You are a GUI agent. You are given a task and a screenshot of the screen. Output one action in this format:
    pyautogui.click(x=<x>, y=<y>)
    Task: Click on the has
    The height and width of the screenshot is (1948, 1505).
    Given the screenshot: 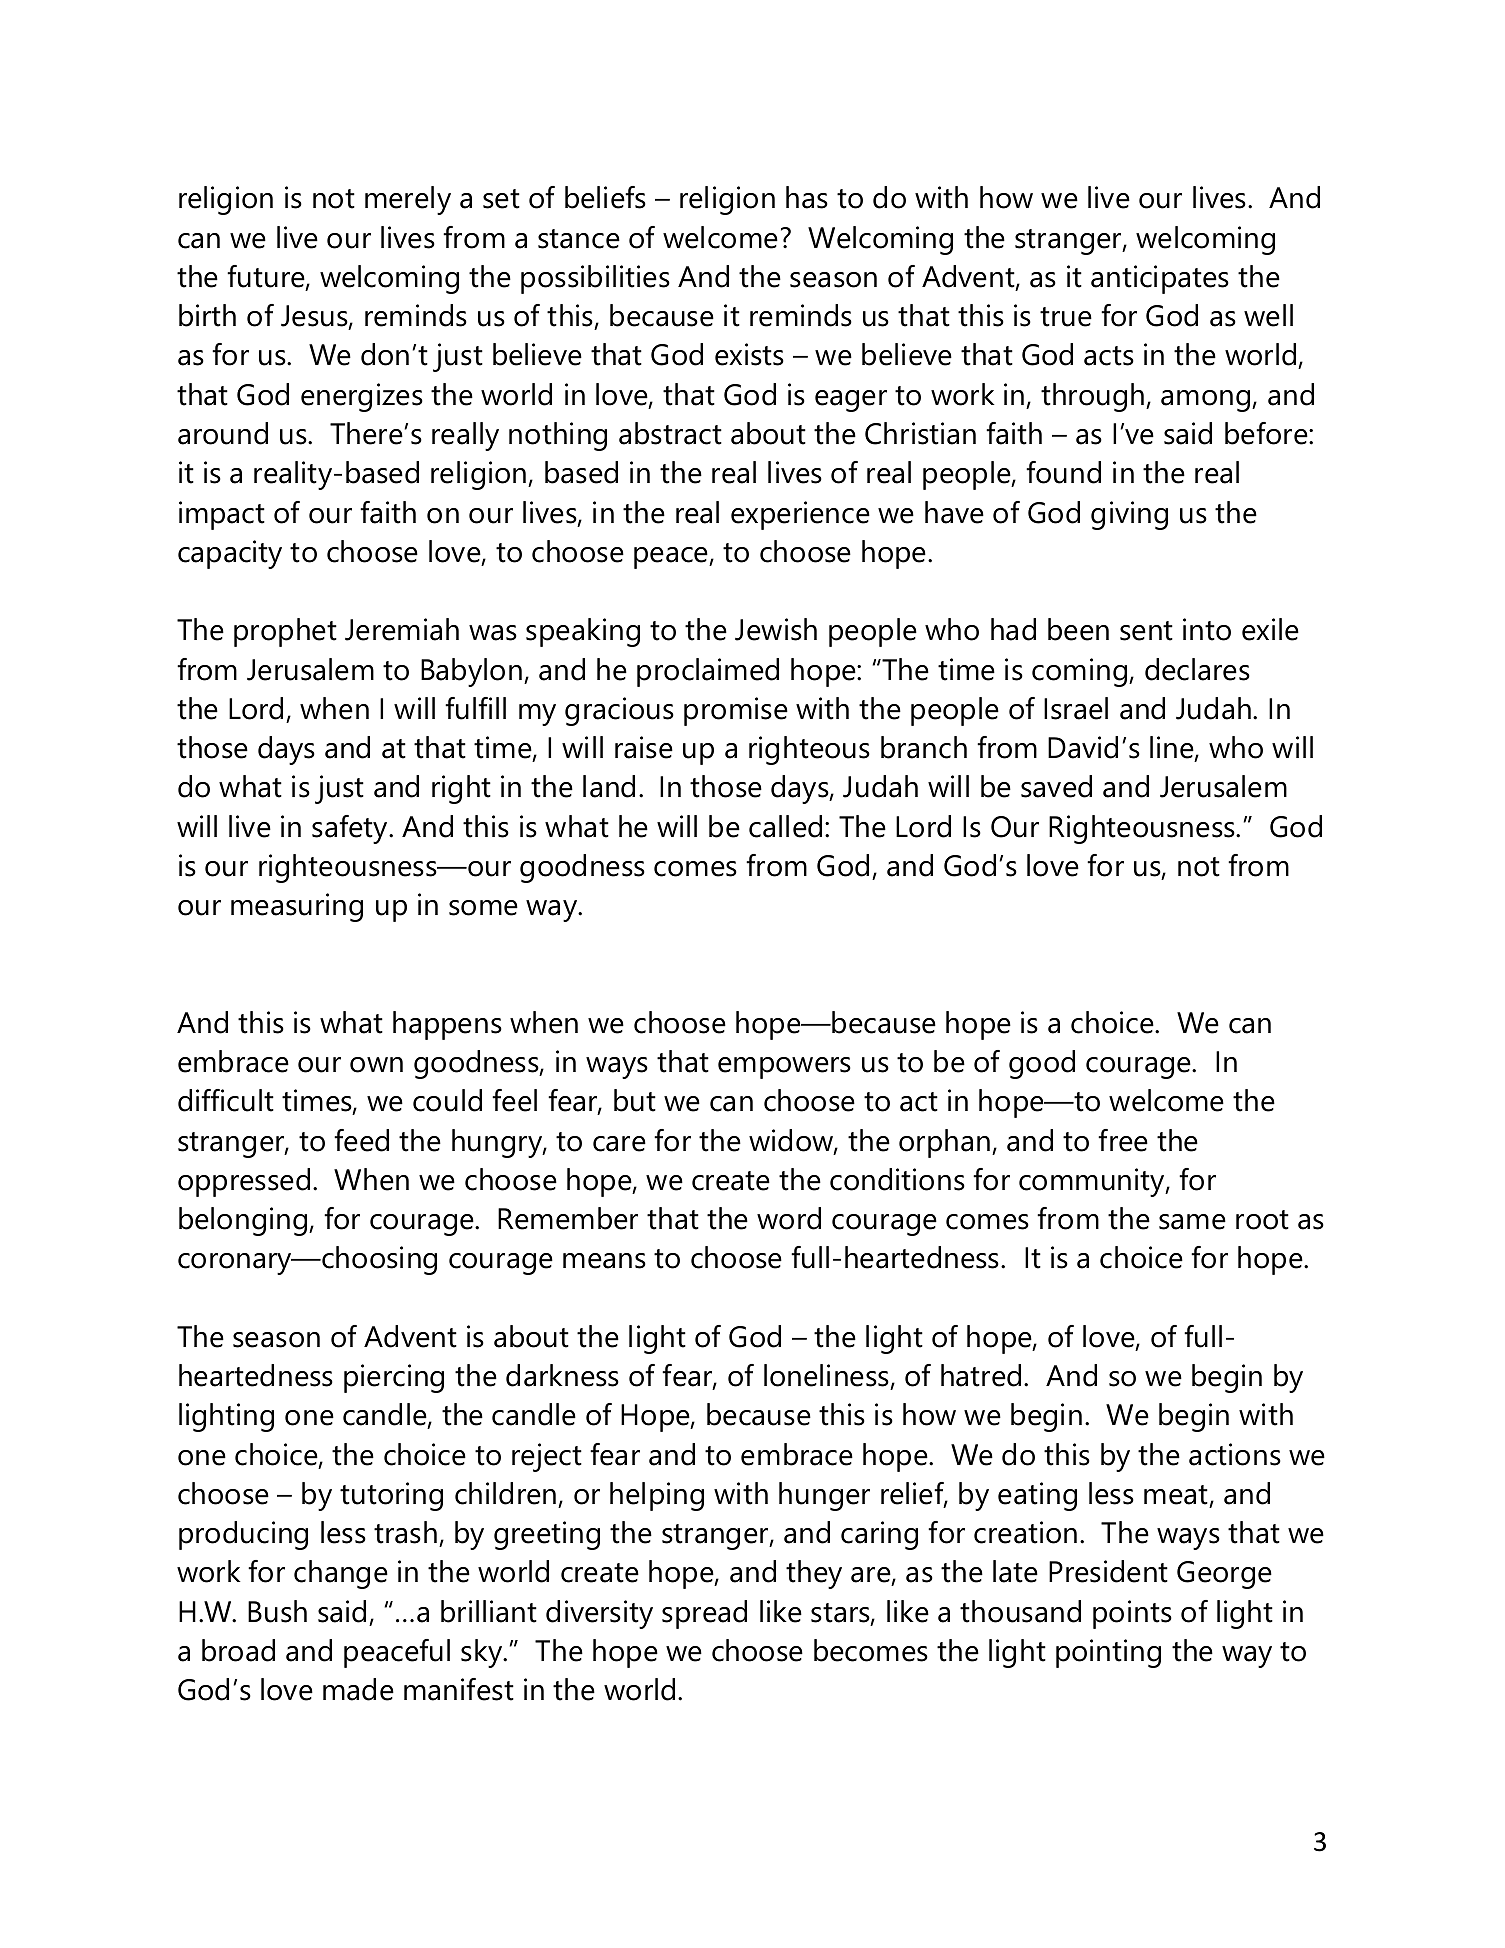 What is the action you would take?
    pyautogui.click(x=807, y=197)
